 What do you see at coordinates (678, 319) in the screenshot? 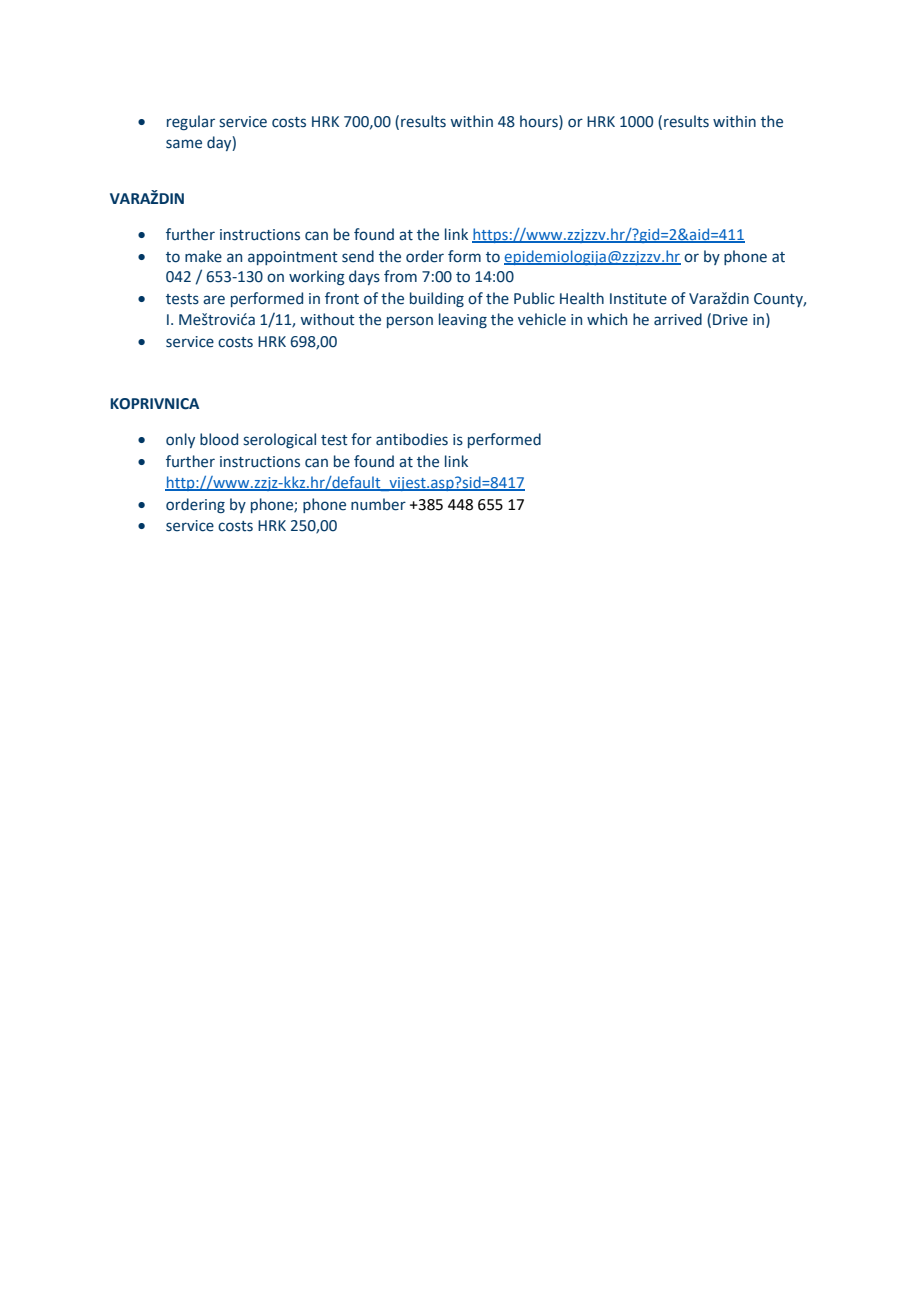
I see `arrived` at bounding box center [678, 319].
